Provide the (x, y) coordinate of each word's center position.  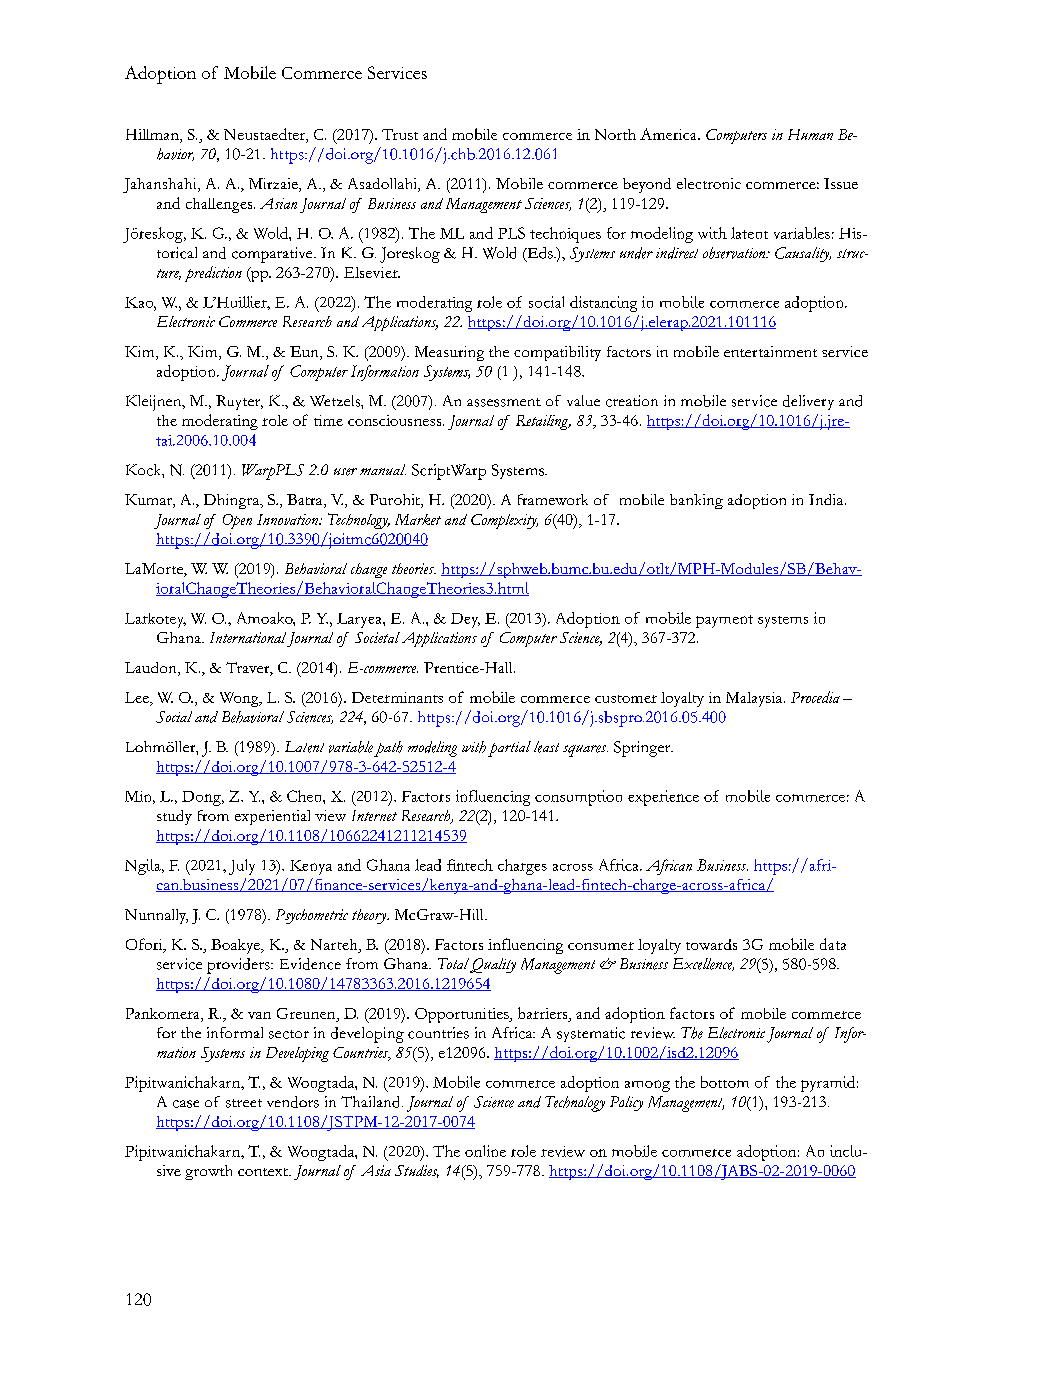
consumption (578, 798)
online (485, 1151)
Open (237, 521)
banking (696, 501)
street (244, 1103)
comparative (273, 255)
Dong (202, 798)
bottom (725, 1082)
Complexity (504, 521)
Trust (400, 134)
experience (663, 798)
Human (810, 134)
